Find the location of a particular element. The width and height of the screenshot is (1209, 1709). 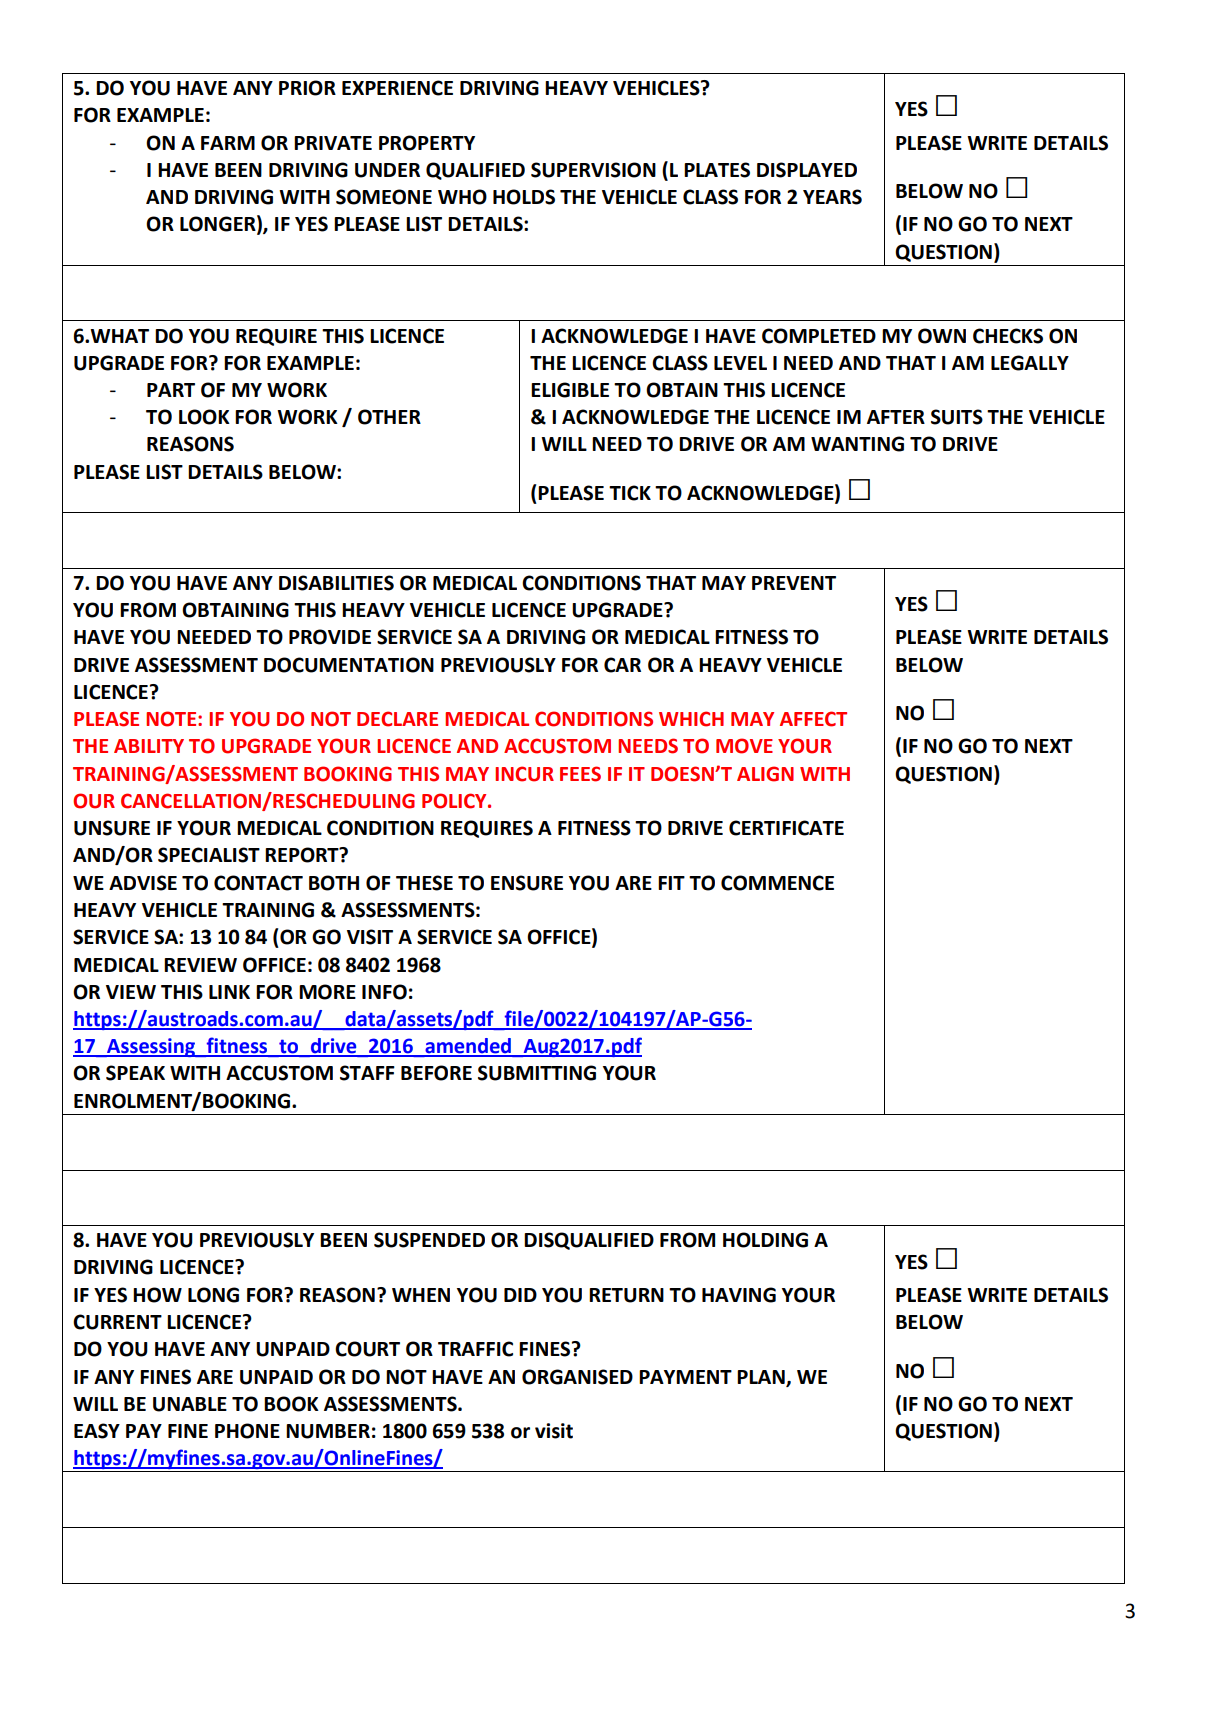

UNABLE is located at coordinates (190, 1404).
